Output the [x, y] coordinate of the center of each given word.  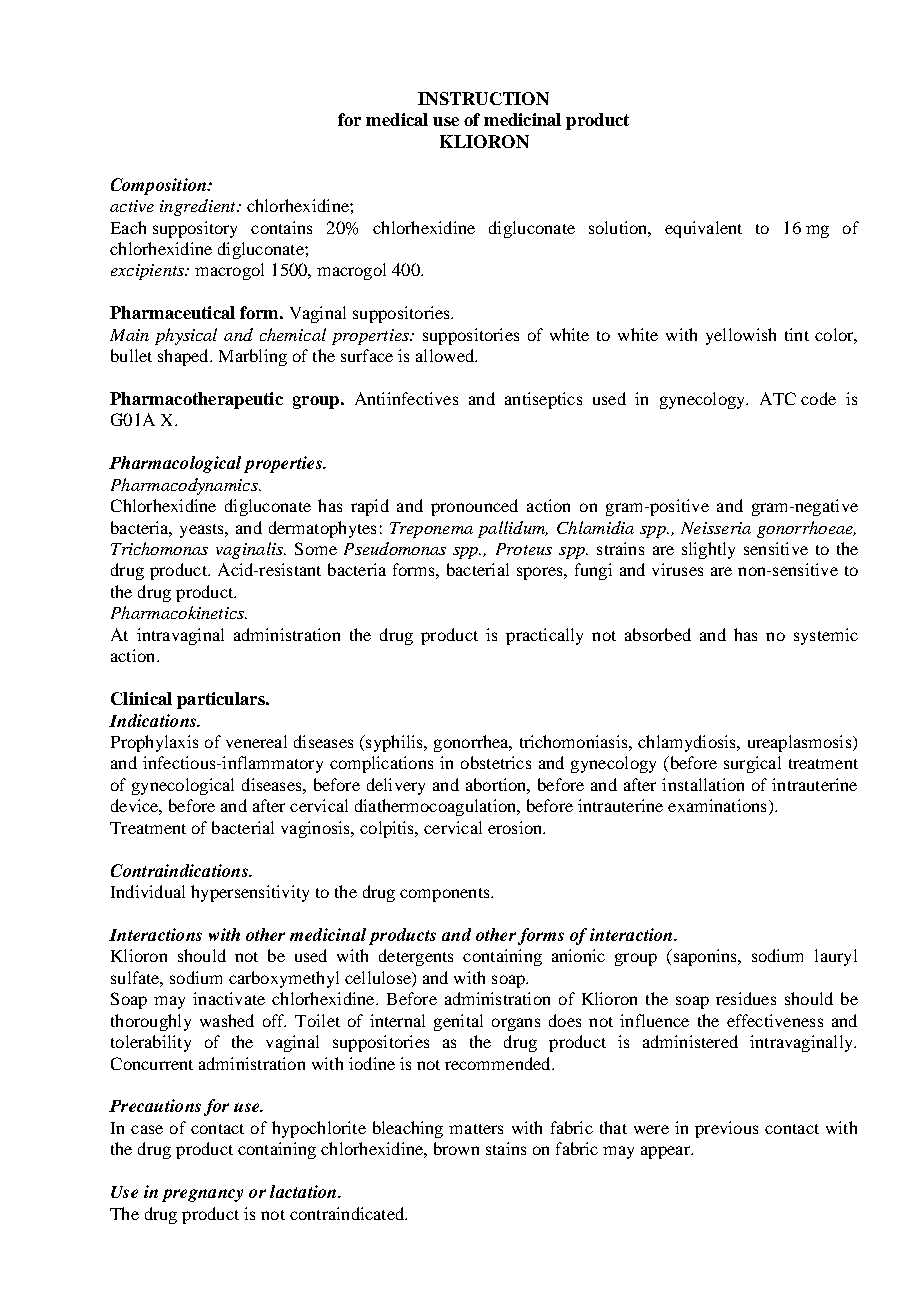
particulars [222, 700]
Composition [160, 186]
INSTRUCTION [483, 98]
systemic [826, 636]
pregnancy [202, 1195]
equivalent [703, 229]
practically [544, 636]
